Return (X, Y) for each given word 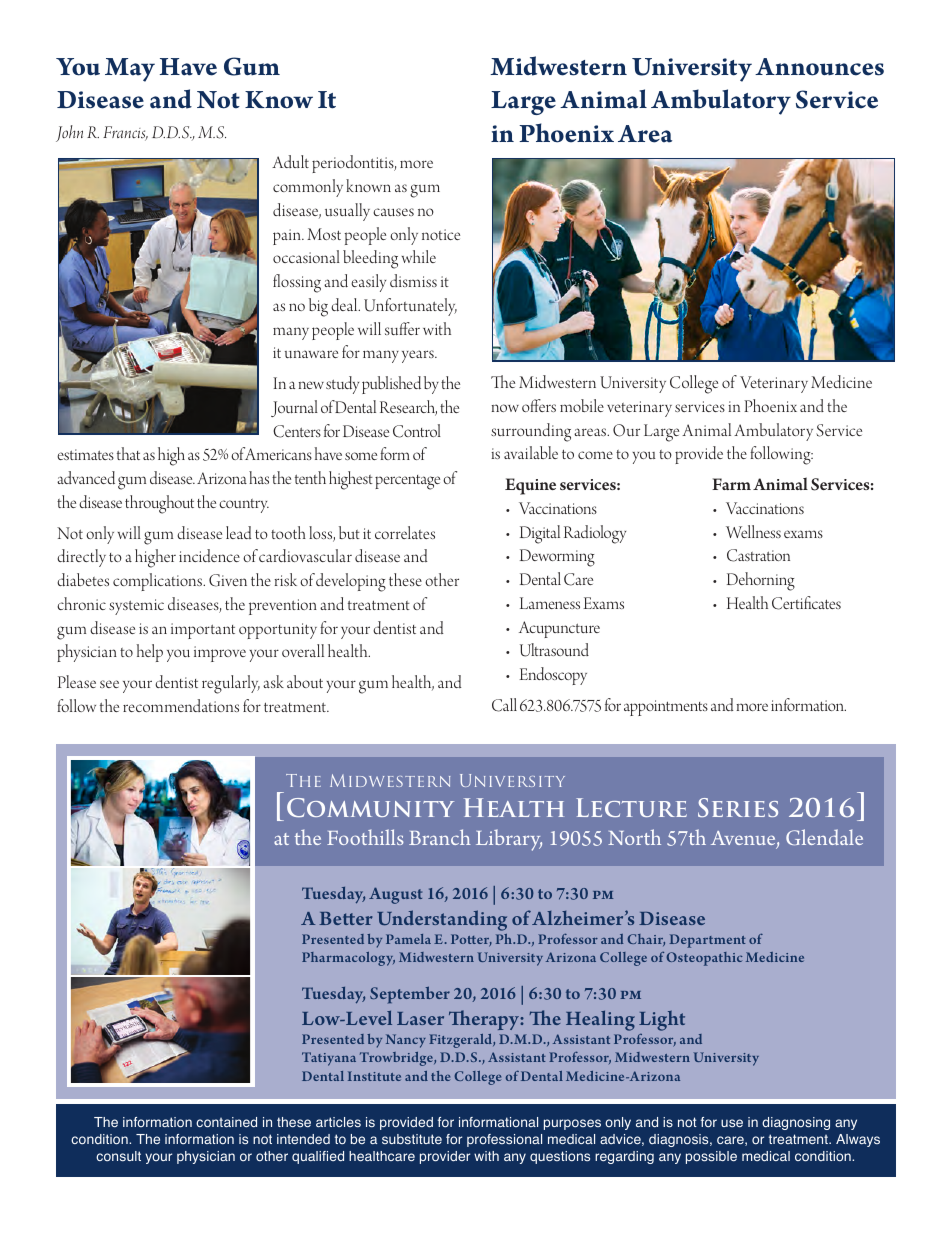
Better (346, 918)
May (130, 70)
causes (393, 212)
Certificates (806, 603)
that (128, 453)
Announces (819, 67)
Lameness (550, 603)
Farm (731, 484)
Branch (440, 837)
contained (226, 1122)
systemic (136, 607)
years (419, 356)
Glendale (824, 837)
